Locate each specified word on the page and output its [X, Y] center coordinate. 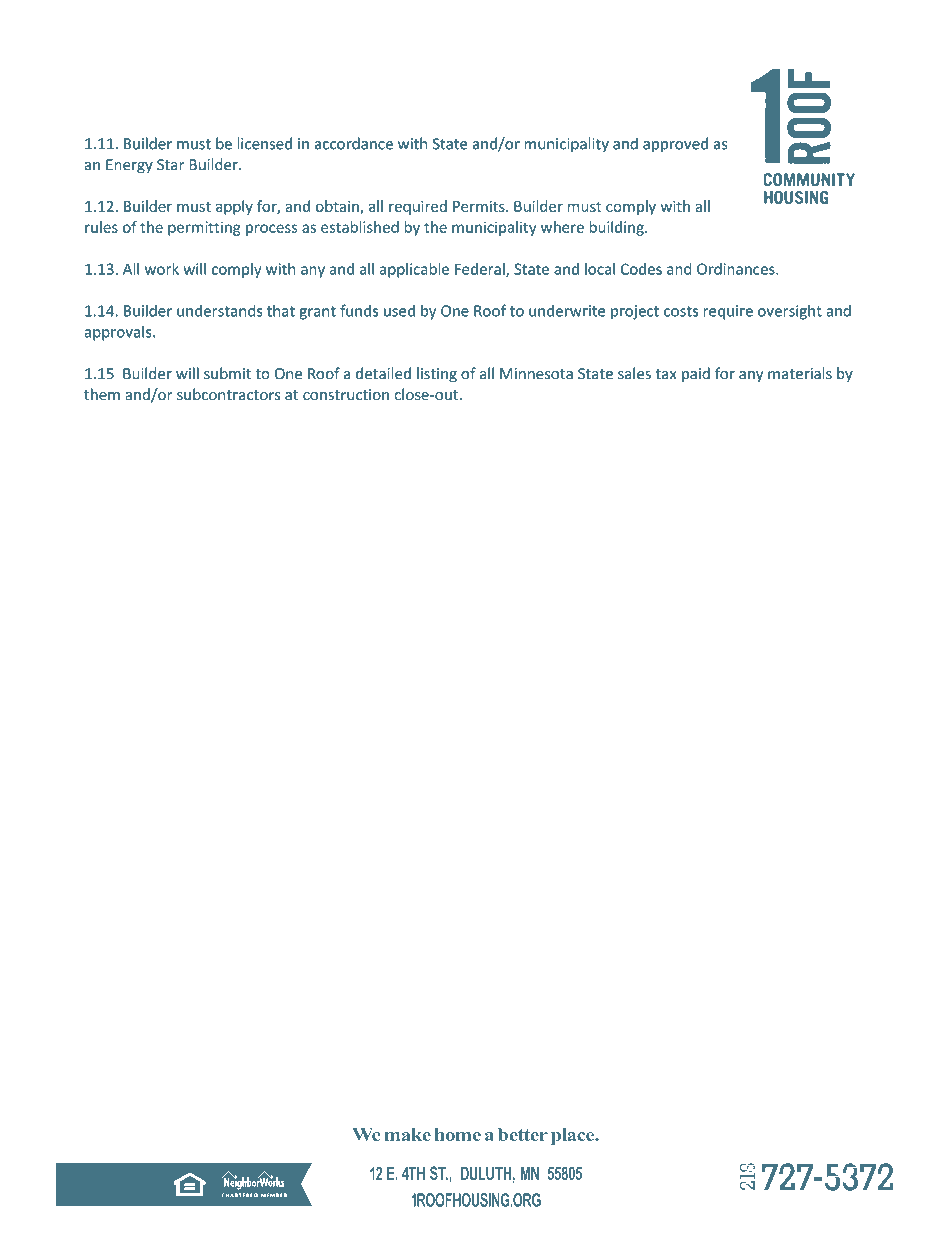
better [523, 1134]
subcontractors [228, 394]
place [574, 1136]
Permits [480, 206]
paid [696, 374]
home [458, 1134]
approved [675, 145]
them [102, 394]
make [407, 1134]
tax [666, 374]
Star [170, 165]
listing [437, 374]
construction [346, 395]
